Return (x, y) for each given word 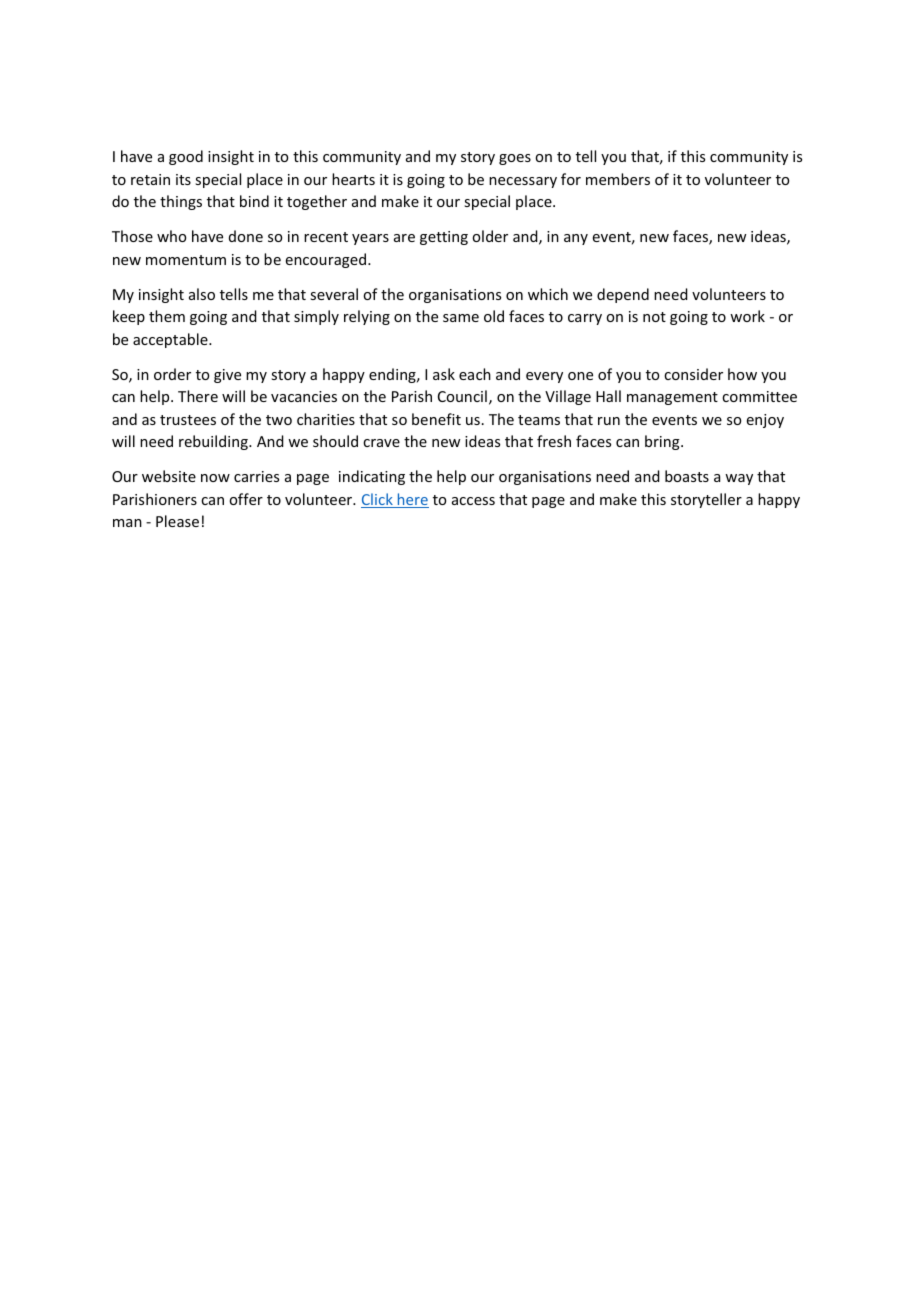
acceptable (171, 340)
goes (515, 159)
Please (177, 521)
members (618, 179)
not (654, 317)
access (473, 501)
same (461, 318)
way (739, 479)
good (186, 157)
